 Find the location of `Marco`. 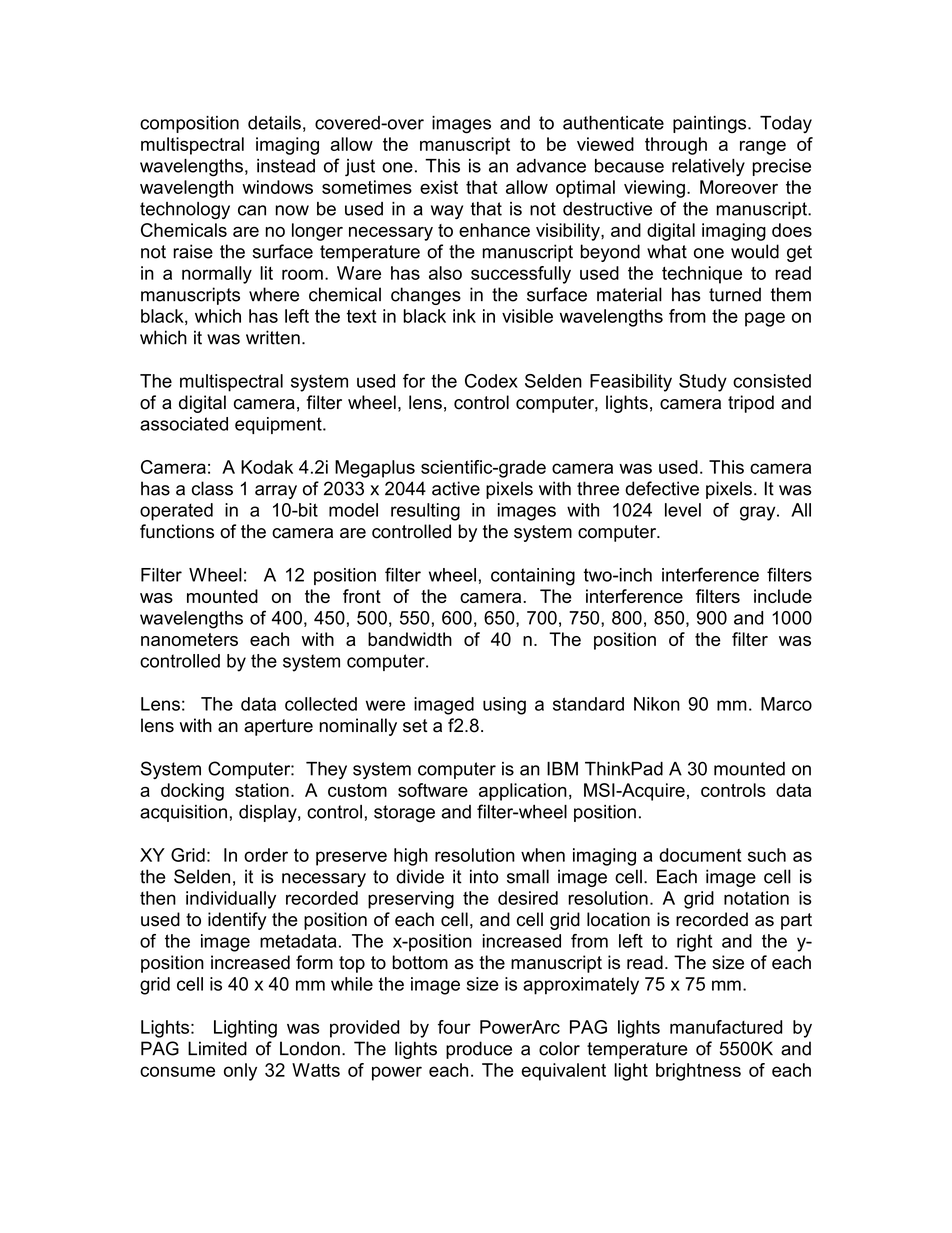

Marco is located at coordinates (786, 704).
